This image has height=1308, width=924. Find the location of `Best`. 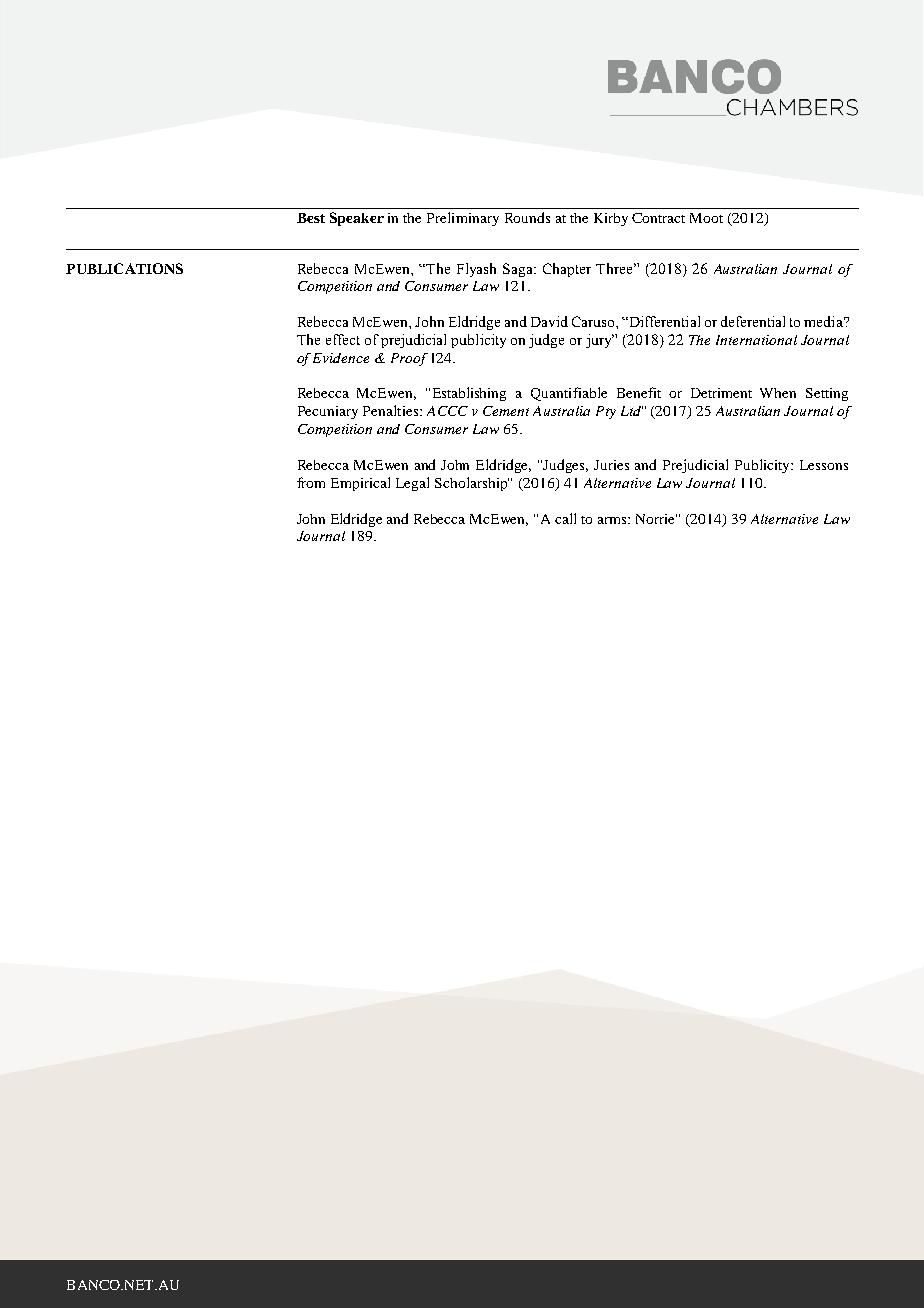

Best is located at coordinates (311, 218).
